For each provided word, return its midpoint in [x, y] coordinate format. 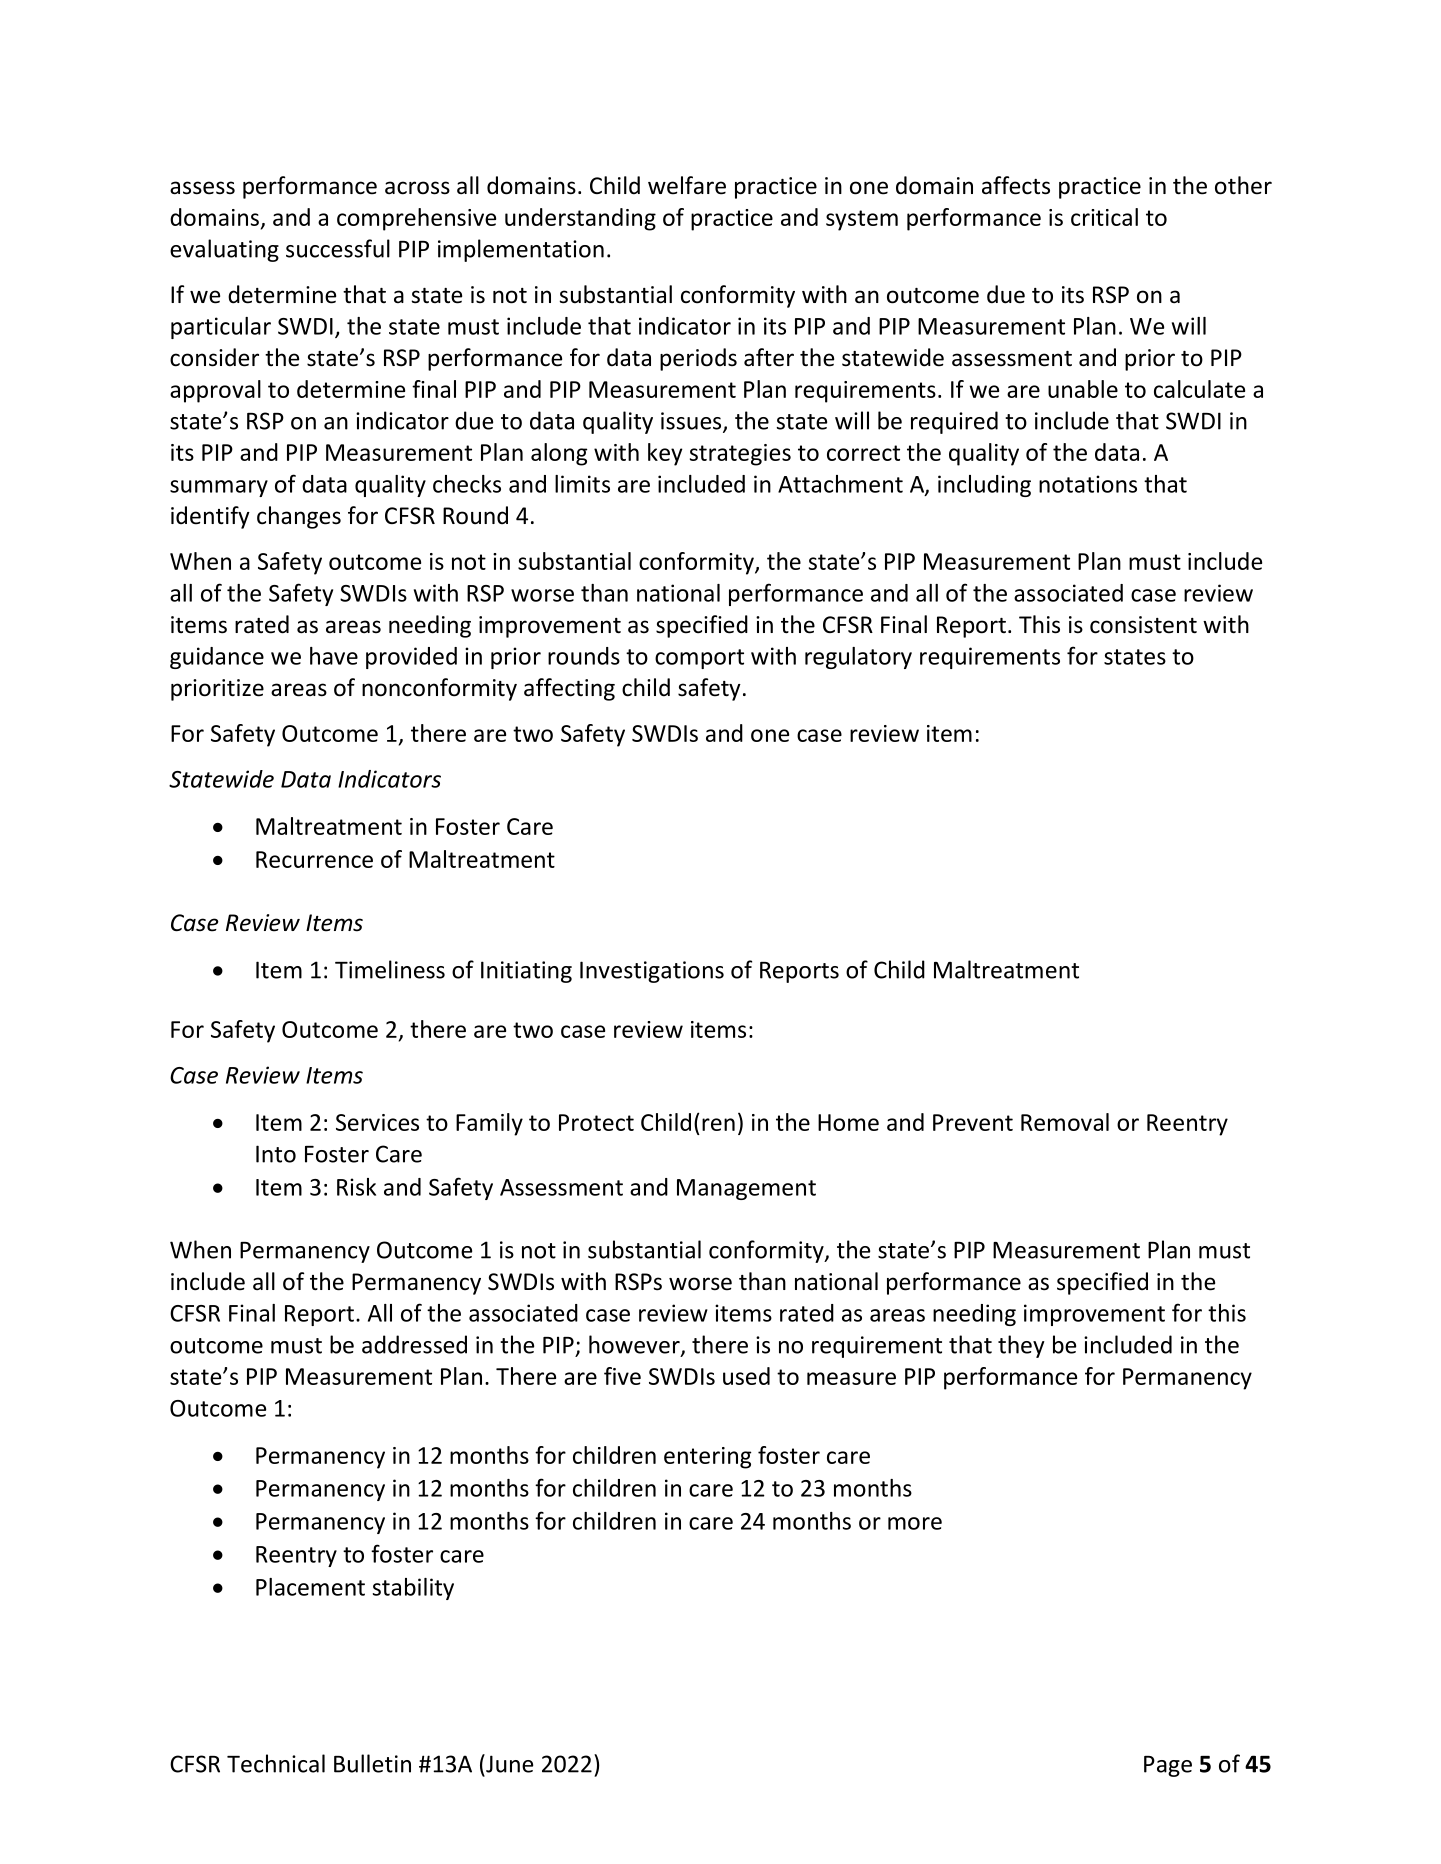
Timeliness [390, 969]
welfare [687, 185]
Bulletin [372, 1763]
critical [1104, 217]
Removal [1065, 1122]
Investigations [652, 972]
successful [338, 248]
